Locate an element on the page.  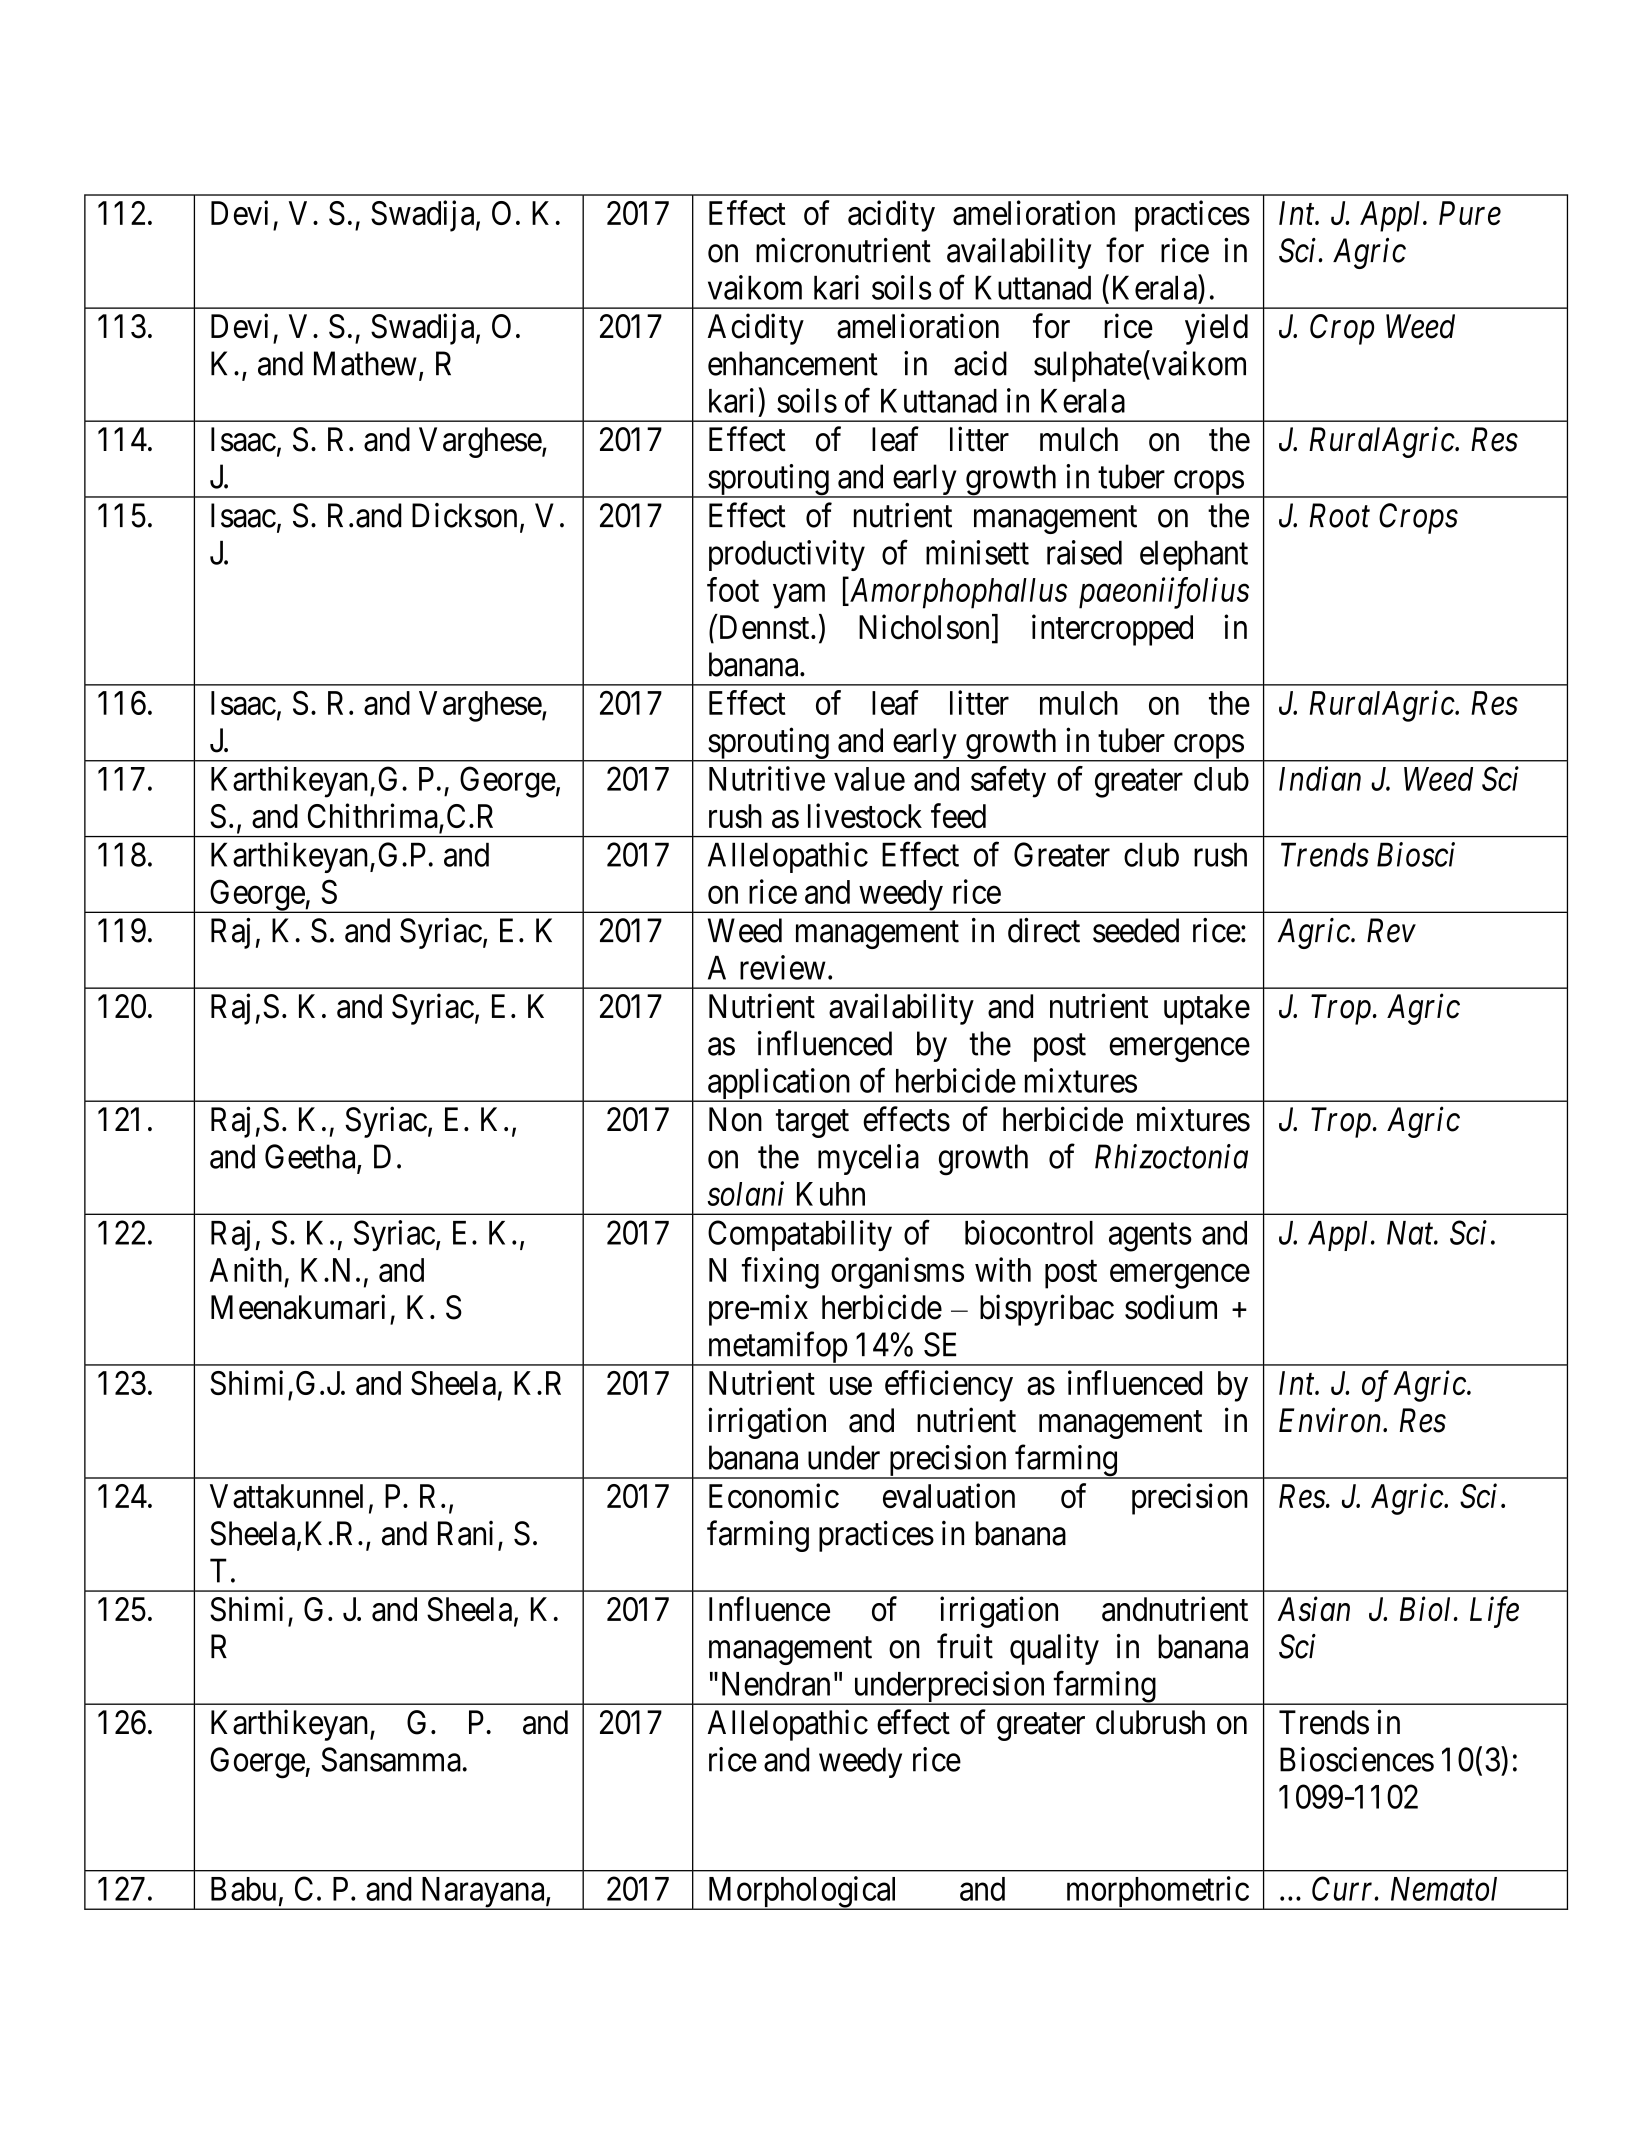
Root is located at coordinates (1339, 515).
